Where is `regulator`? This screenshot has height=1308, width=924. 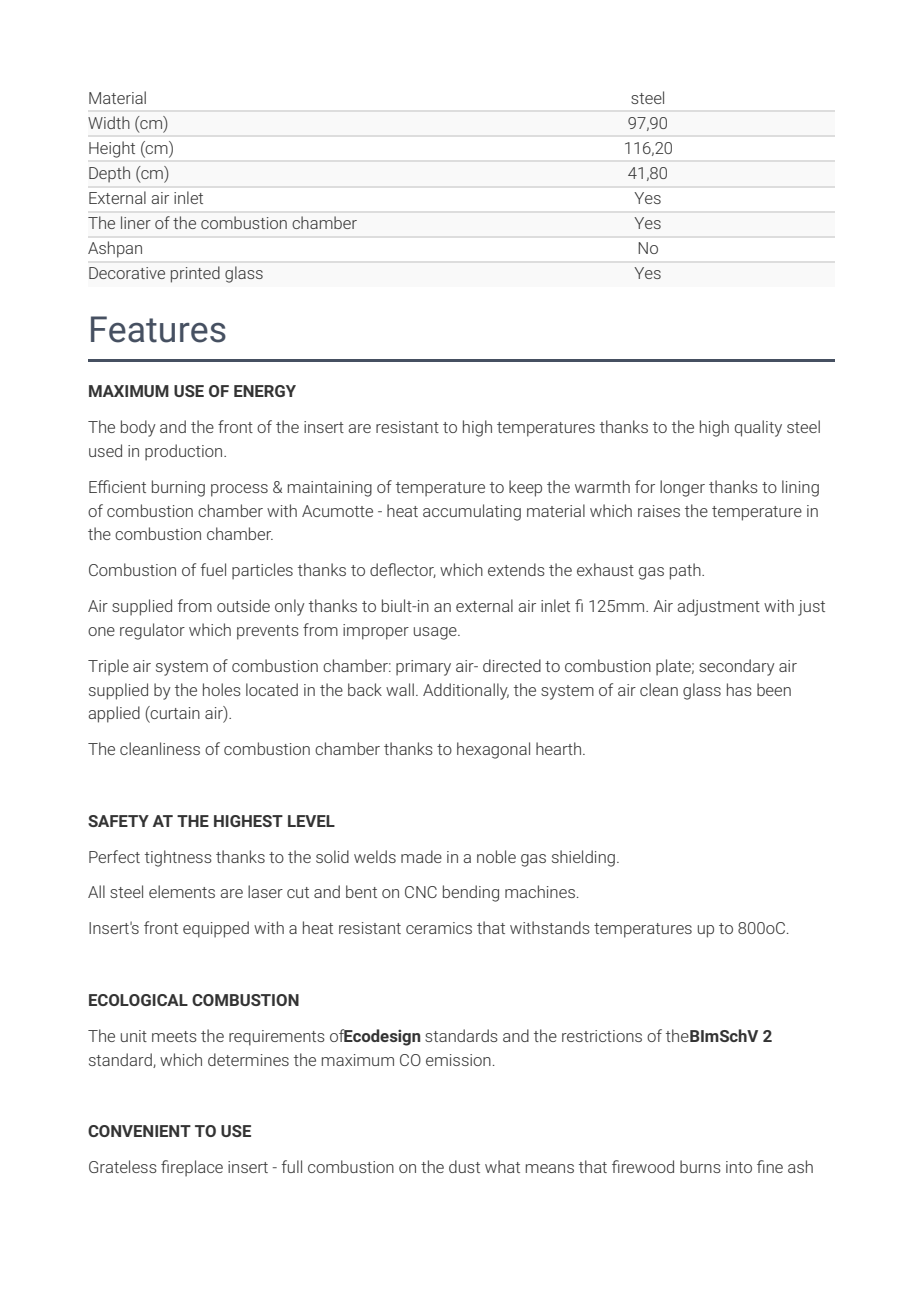 regulator is located at coordinates (152, 631).
